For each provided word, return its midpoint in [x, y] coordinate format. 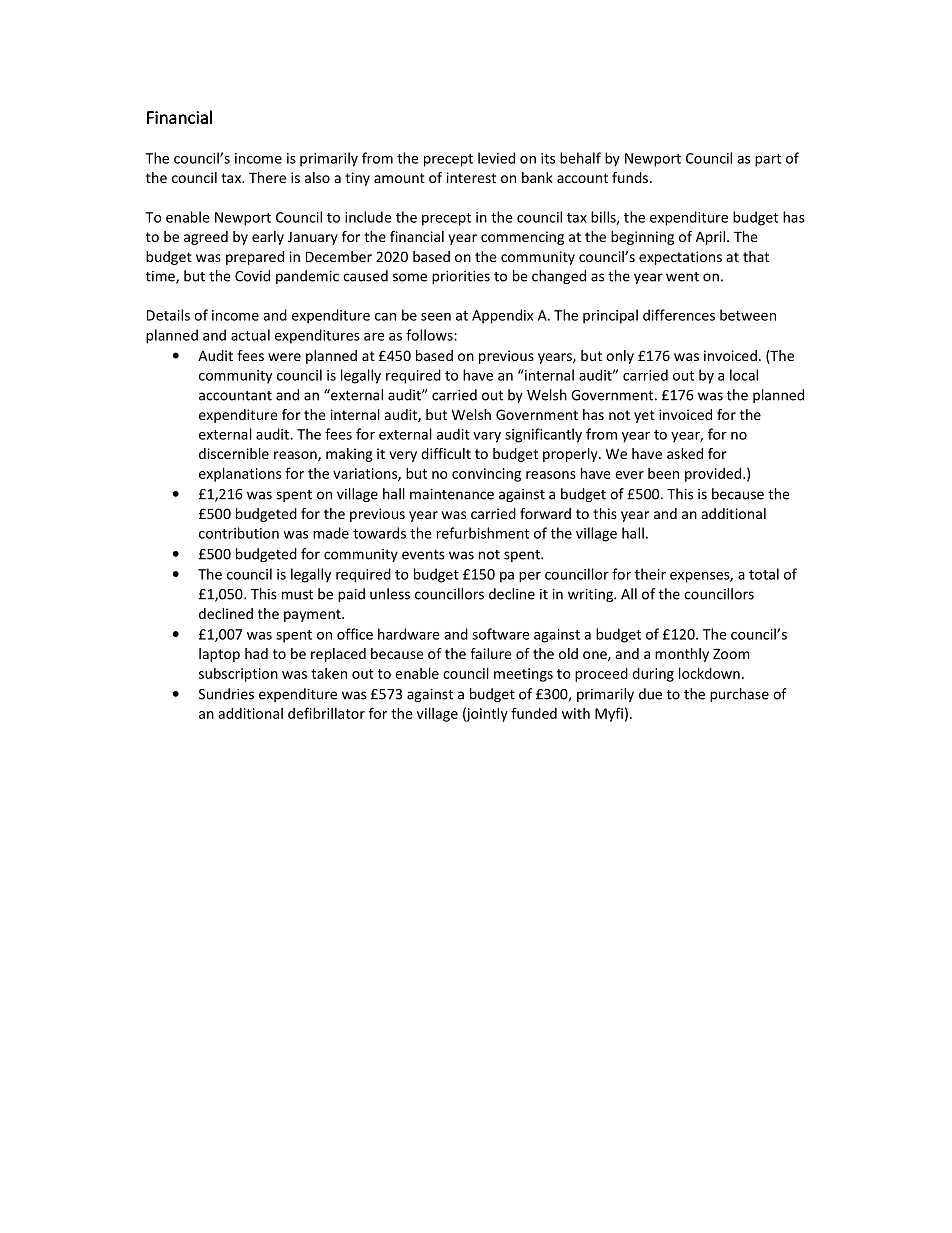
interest [471, 177]
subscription [238, 675]
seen [436, 317]
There [267, 177]
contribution [239, 533]
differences [679, 315]
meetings [523, 675]
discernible [234, 453]
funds [630, 177]
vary [487, 437]
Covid [252, 276]
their [650, 574]
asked [685, 453]
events [423, 555]
